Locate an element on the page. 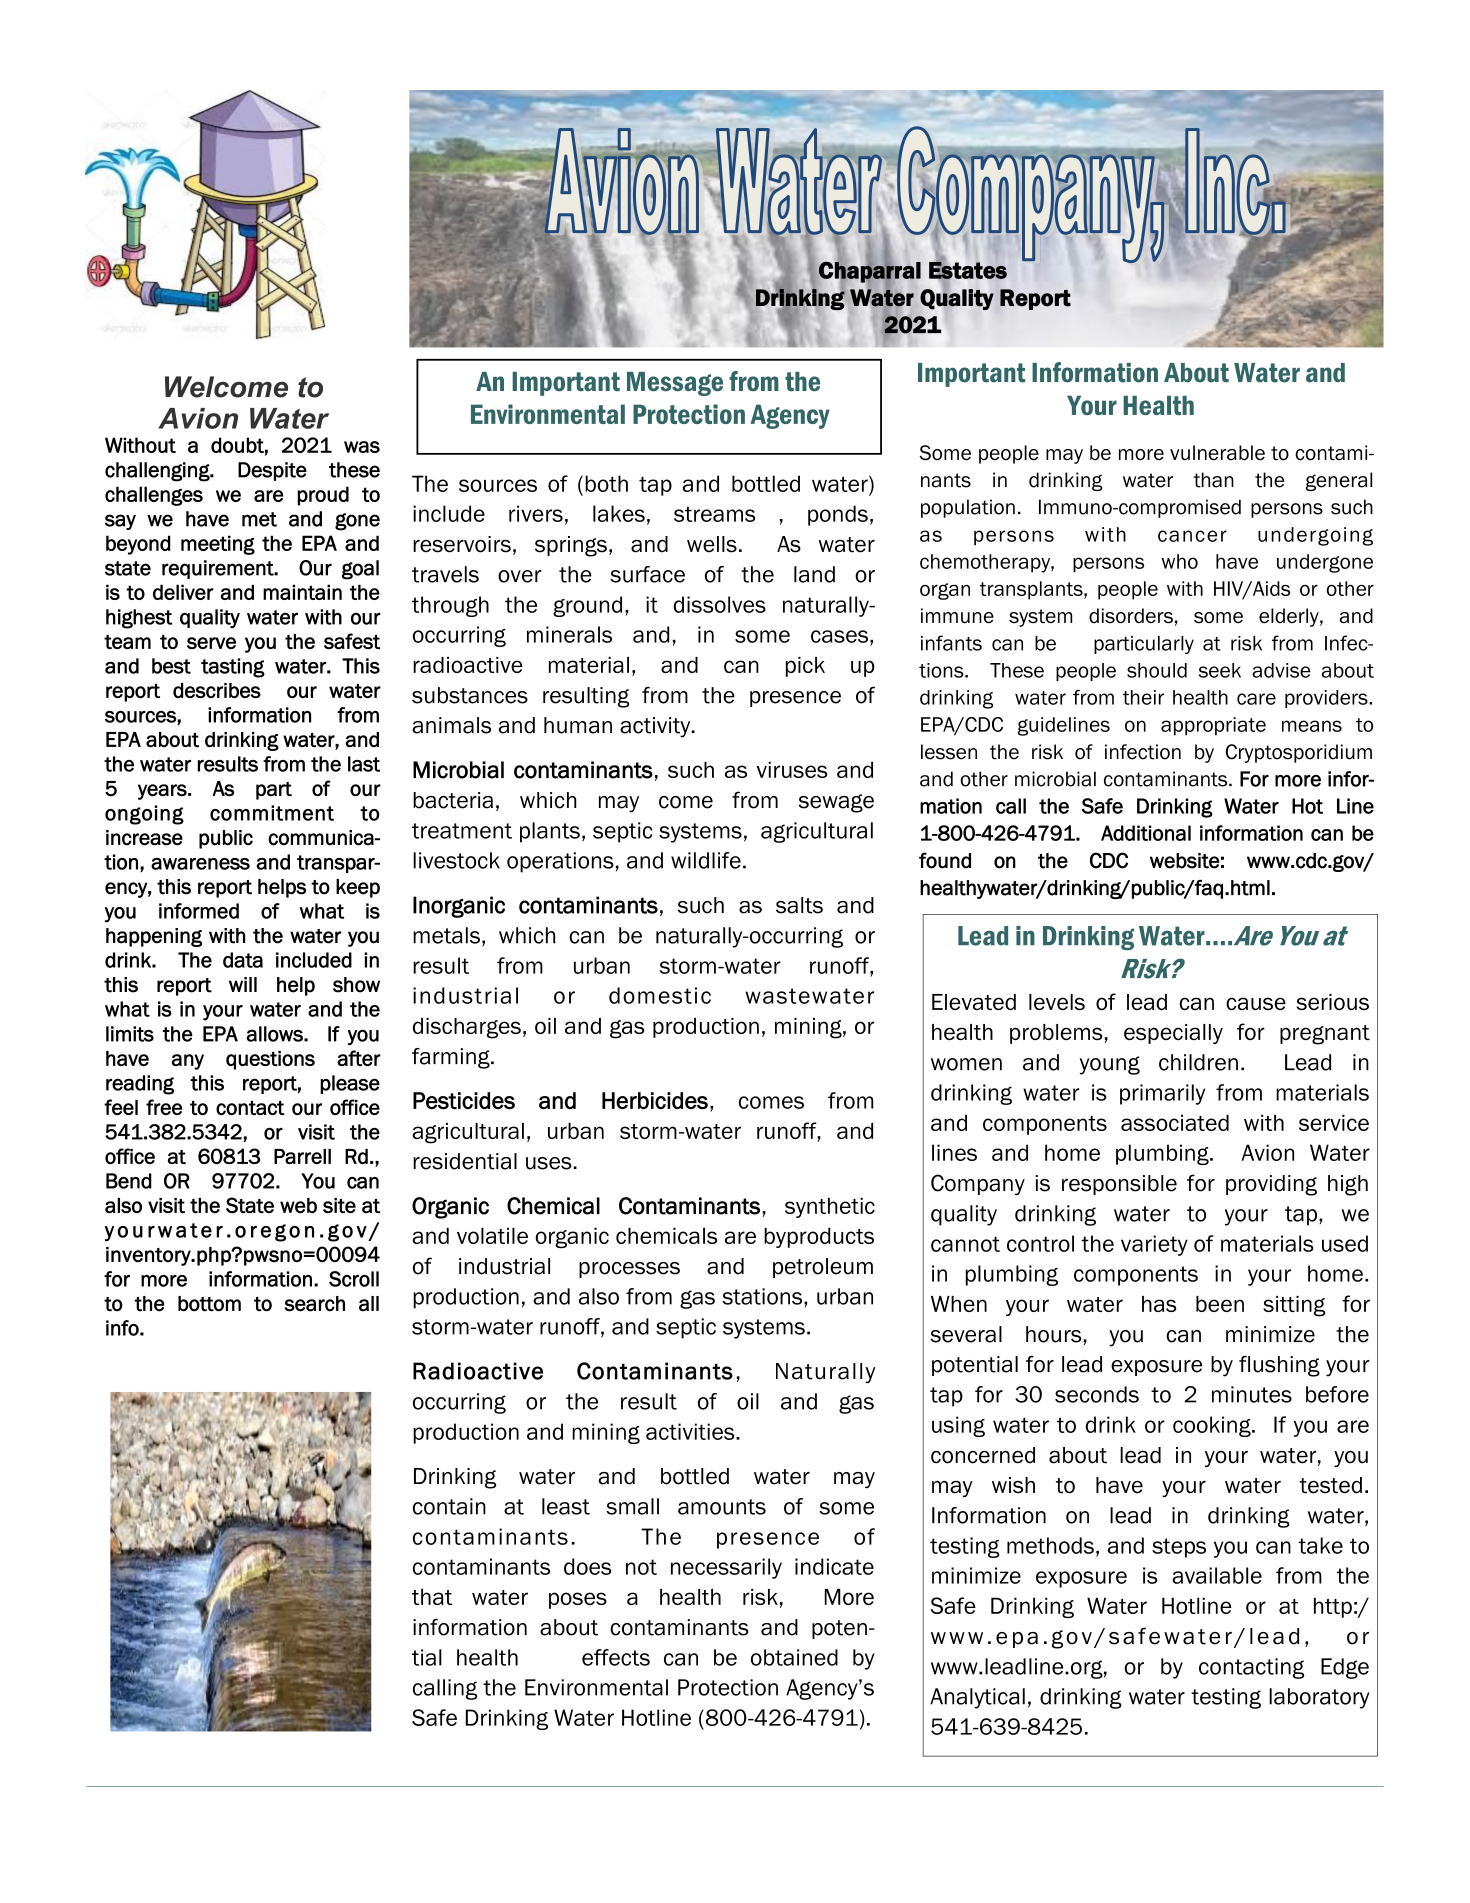  Despite is located at coordinates (272, 471).
